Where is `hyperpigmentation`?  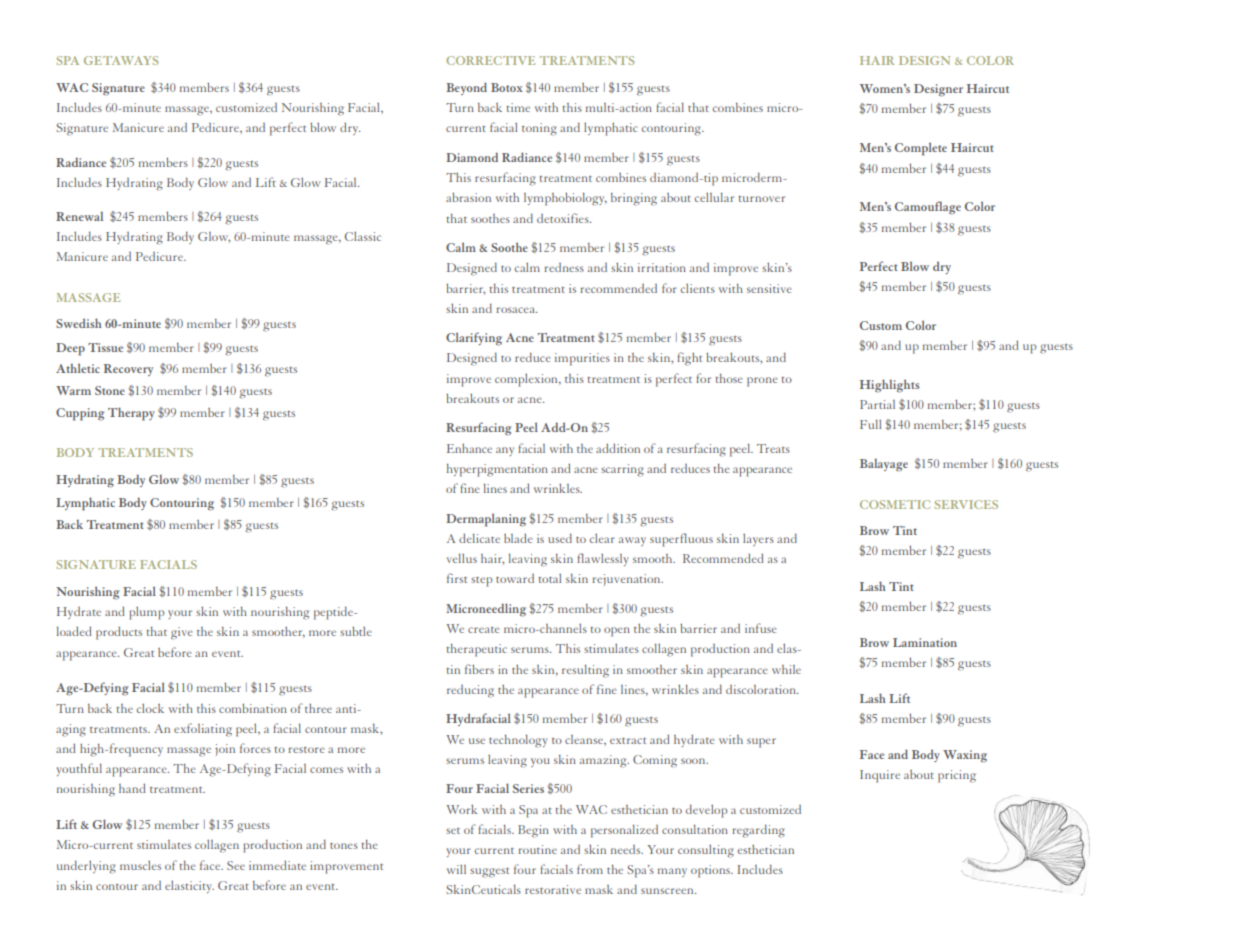
hyperpigmentation is located at coordinates (497, 470).
